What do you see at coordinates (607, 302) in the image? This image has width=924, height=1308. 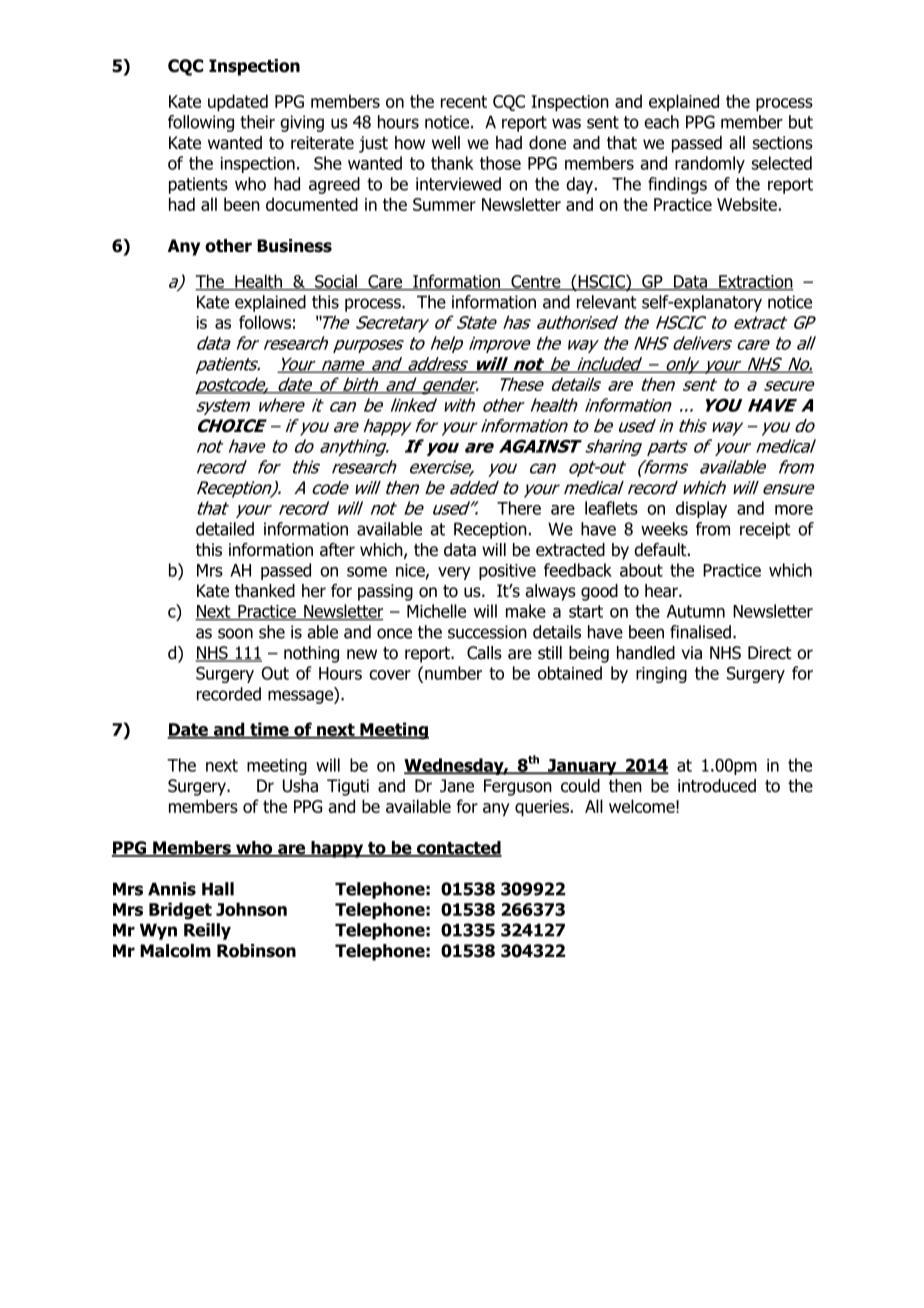 I see `relevant` at bounding box center [607, 302].
